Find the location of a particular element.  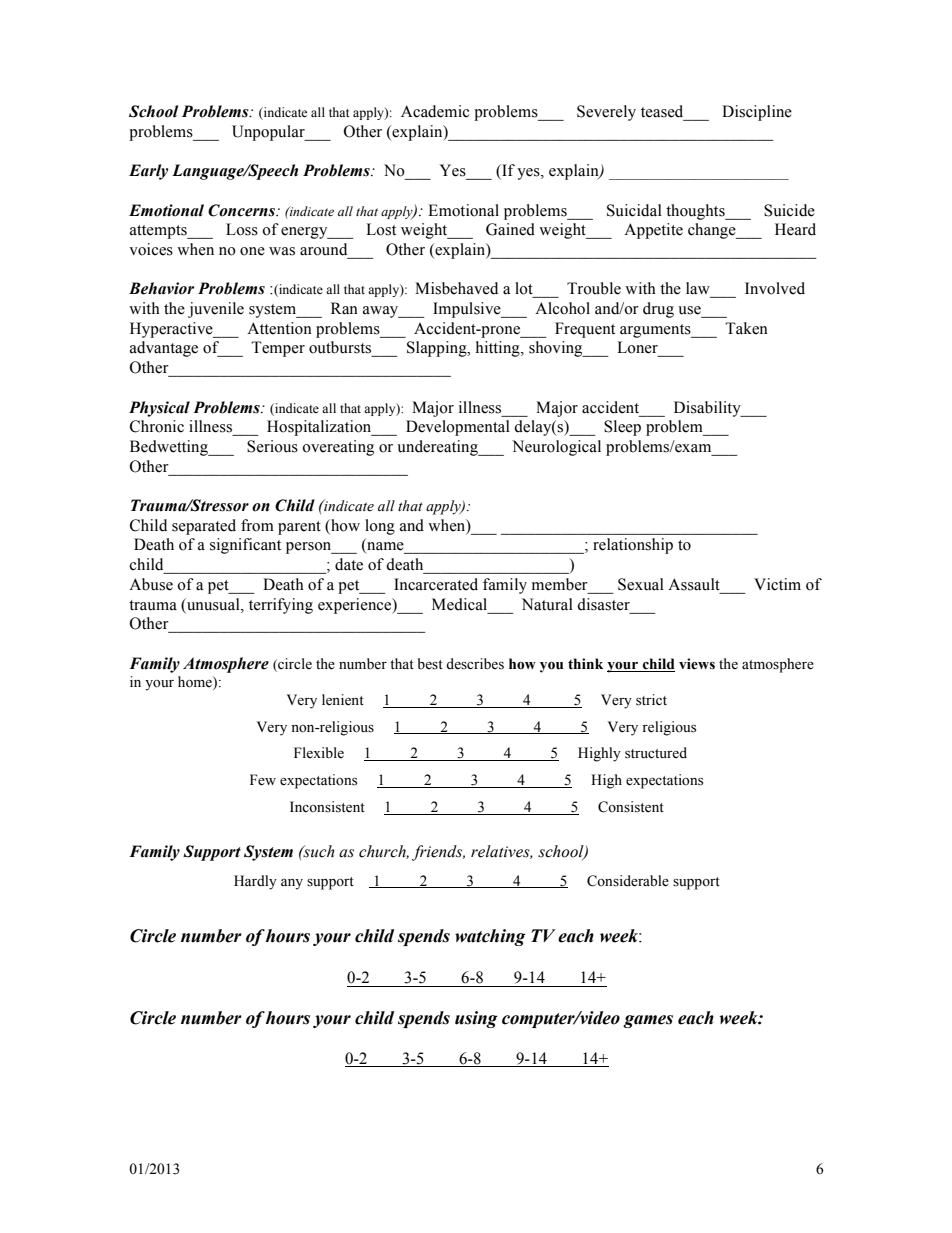

significant is located at coordinates (245, 546).
